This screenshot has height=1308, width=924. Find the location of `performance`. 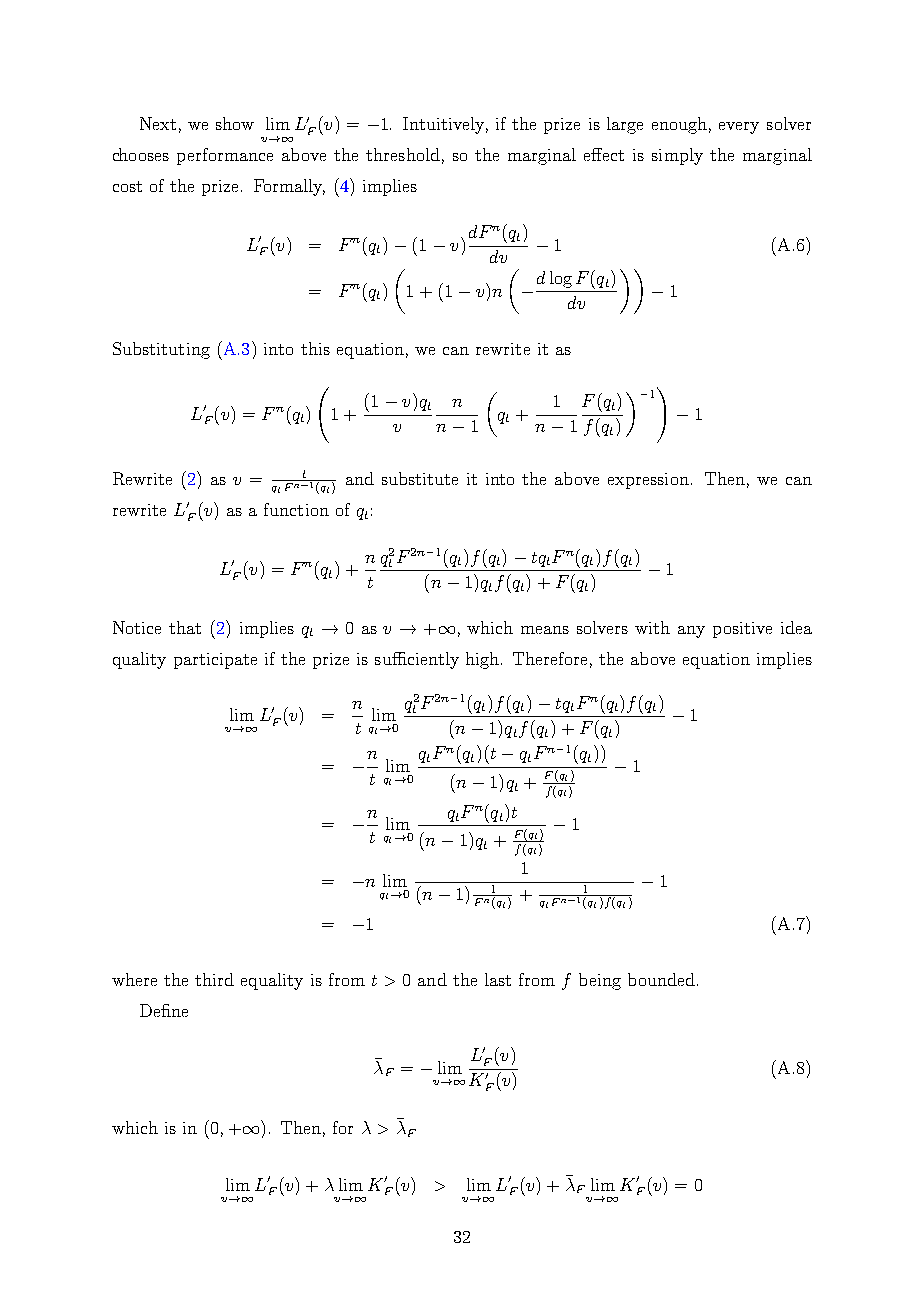

performance is located at coordinates (225, 156).
